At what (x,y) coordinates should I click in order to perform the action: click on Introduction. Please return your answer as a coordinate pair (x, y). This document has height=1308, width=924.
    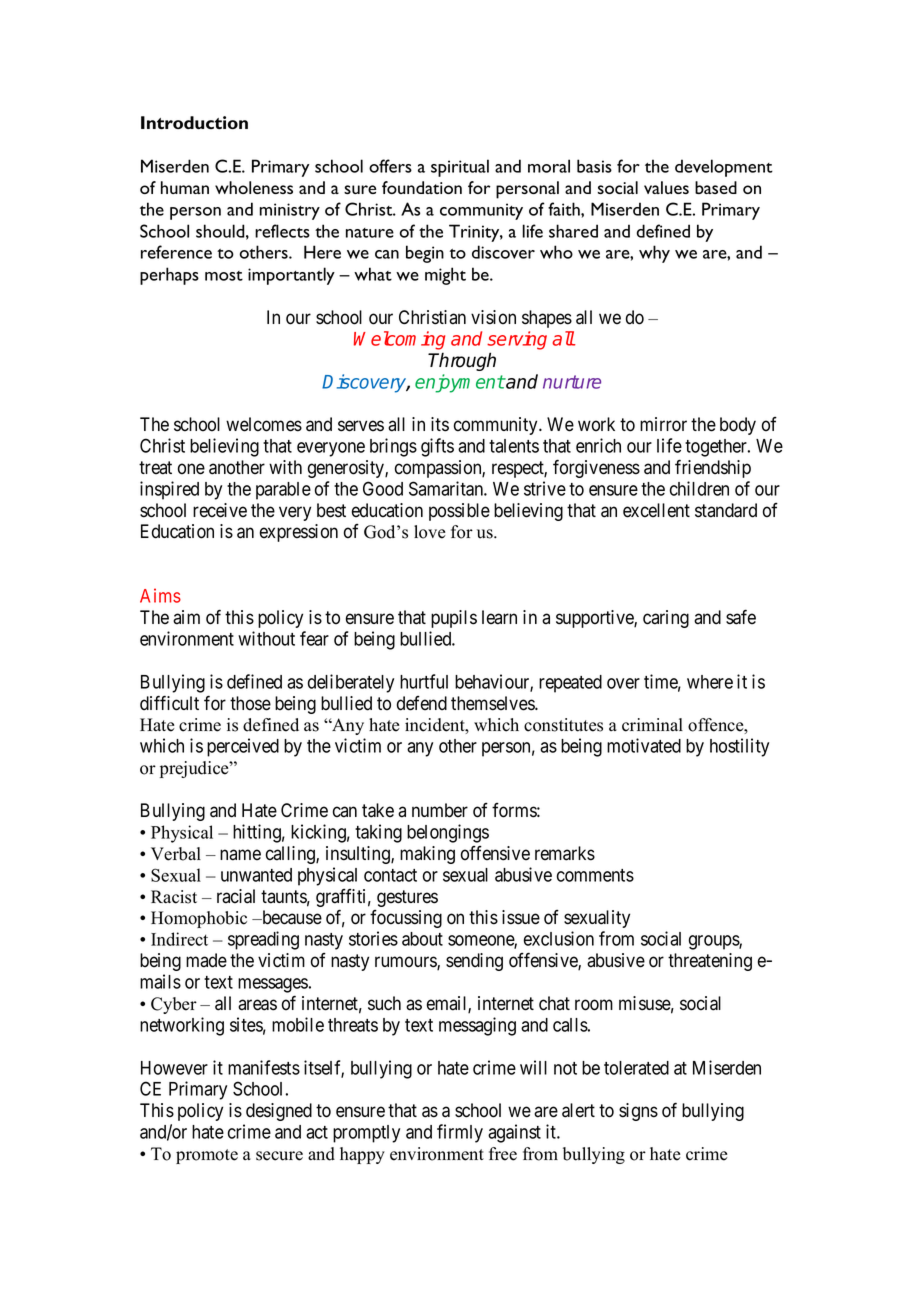
    Looking at the image, I should click on (194, 123).
